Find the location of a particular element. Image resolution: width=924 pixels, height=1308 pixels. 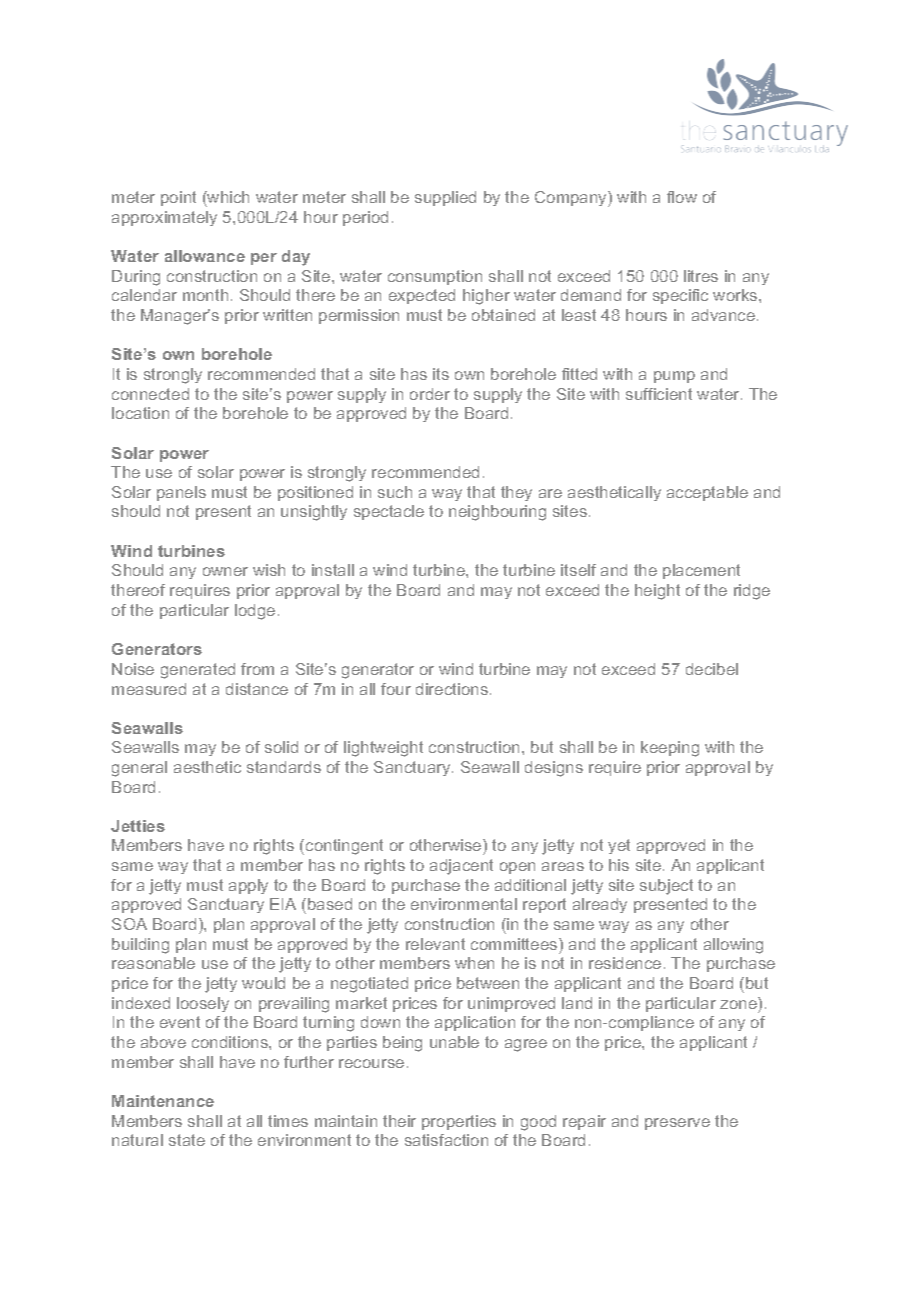

flow is located at coordinates (682, 197).
